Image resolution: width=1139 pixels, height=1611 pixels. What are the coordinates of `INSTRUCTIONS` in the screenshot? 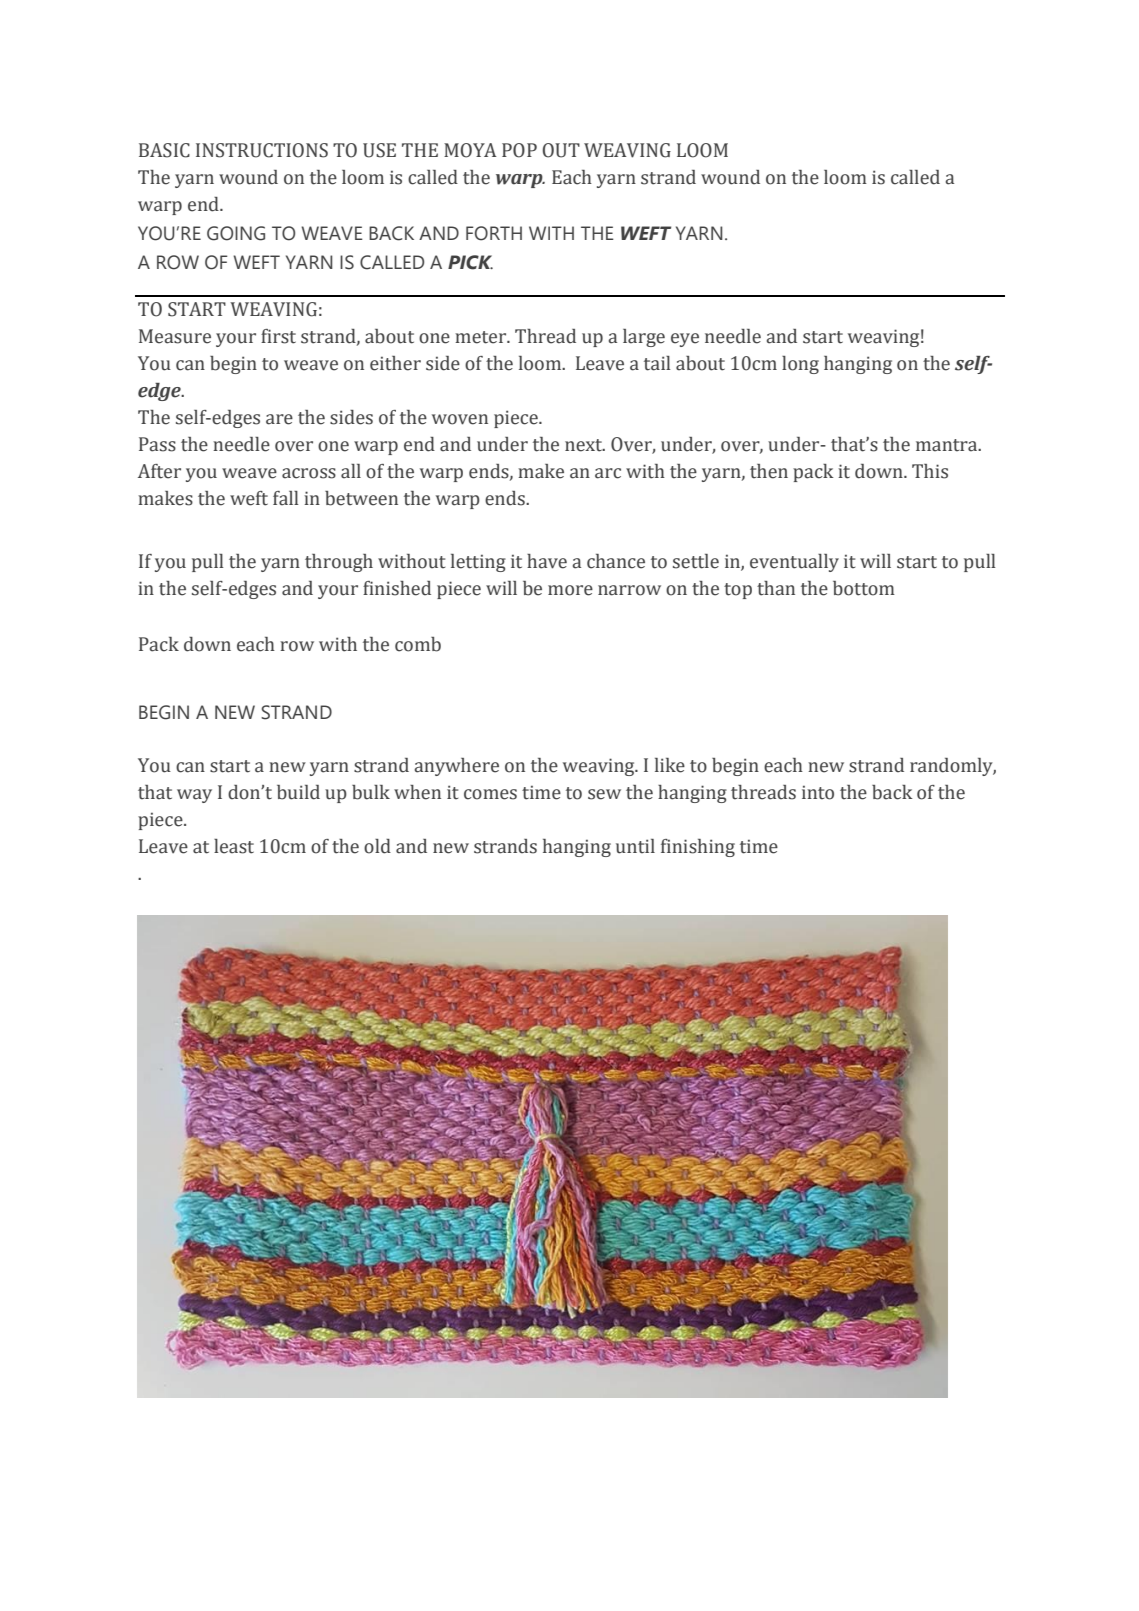 It's located at (262, 150).
